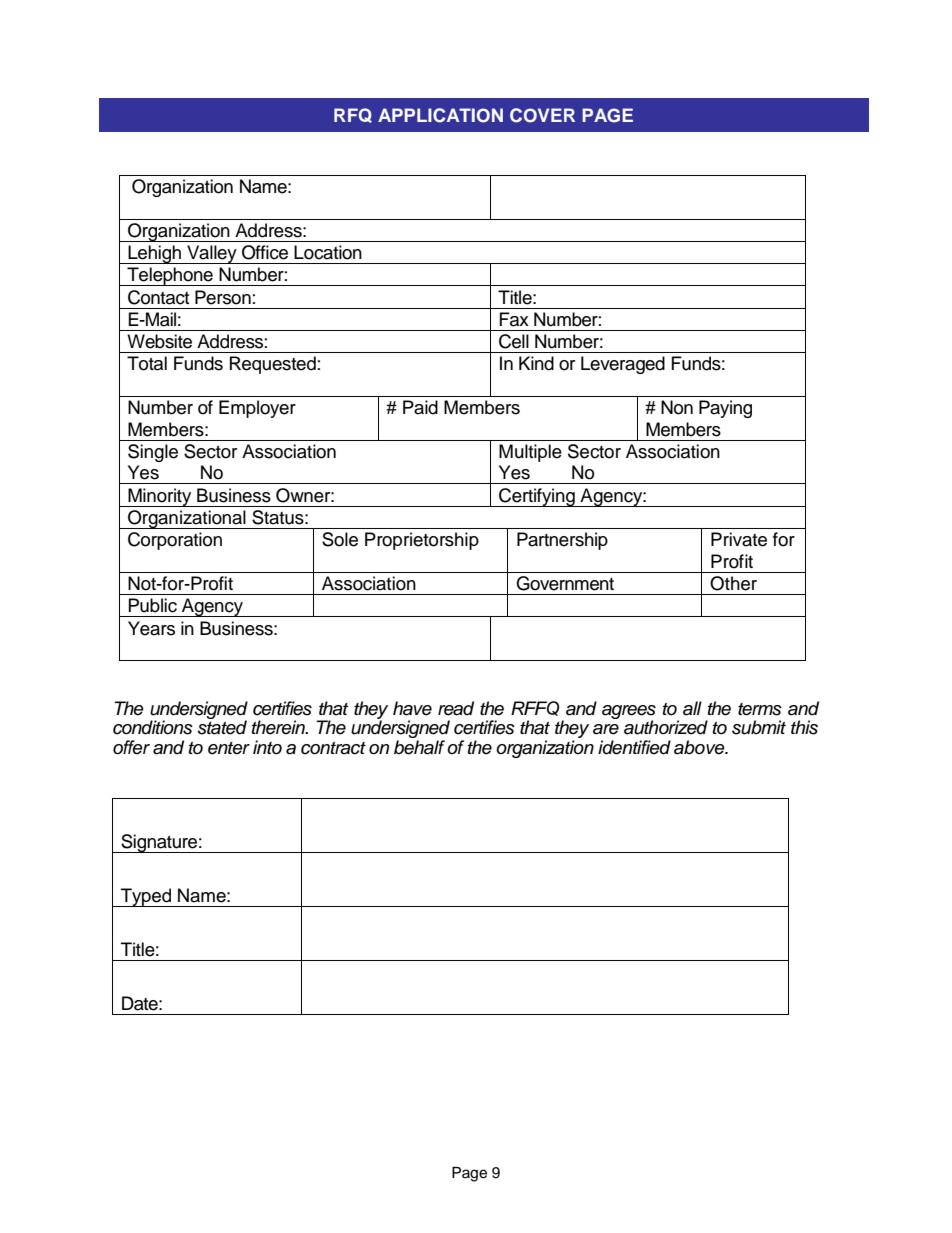 The image size is (952, 1233). What do you see at coordinates (440, 115) in the document?
I see `APPLICATION` at bounding box center [440, 115].
